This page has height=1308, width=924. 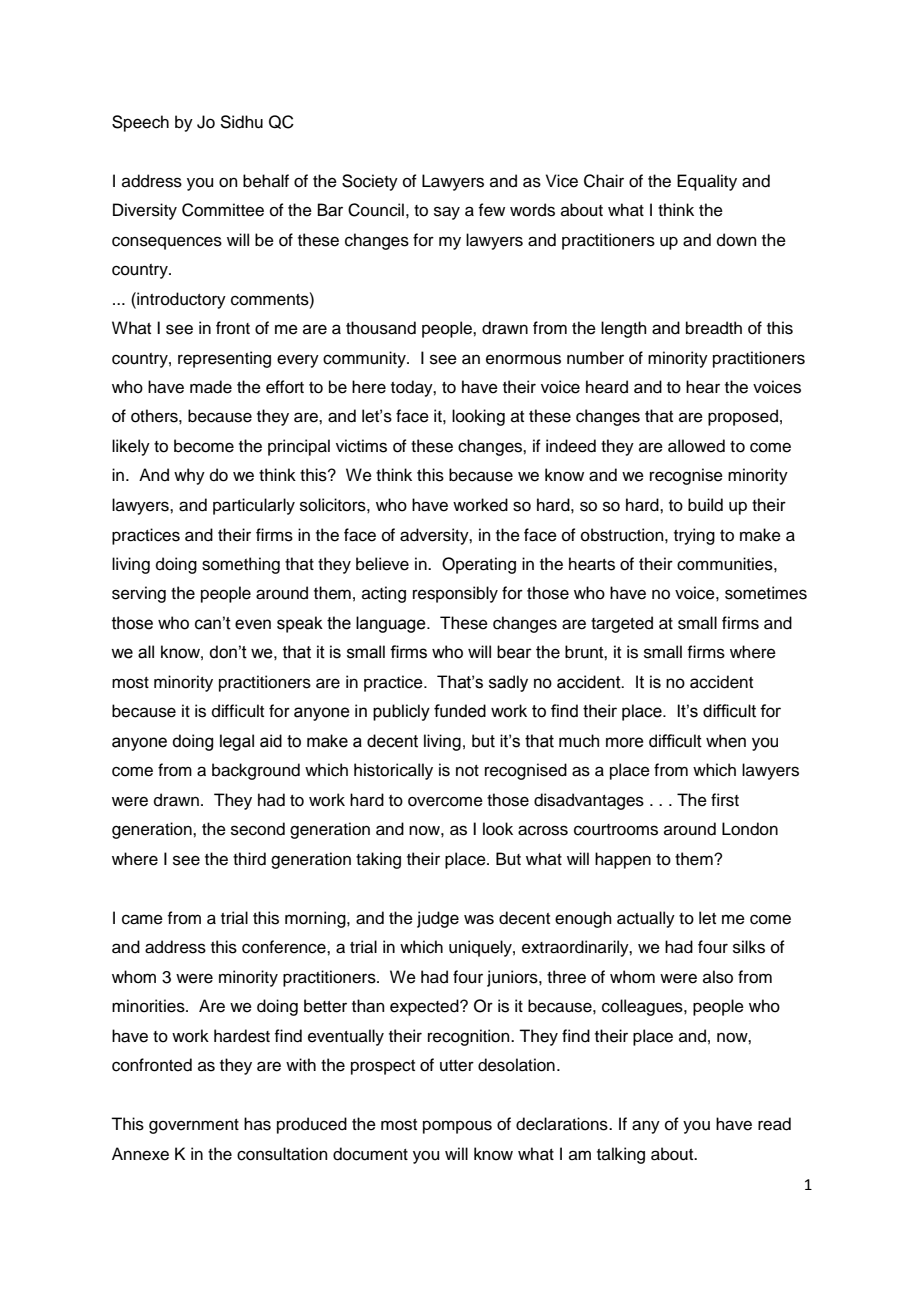 I want to click on say, so click(x=447, y=213).
